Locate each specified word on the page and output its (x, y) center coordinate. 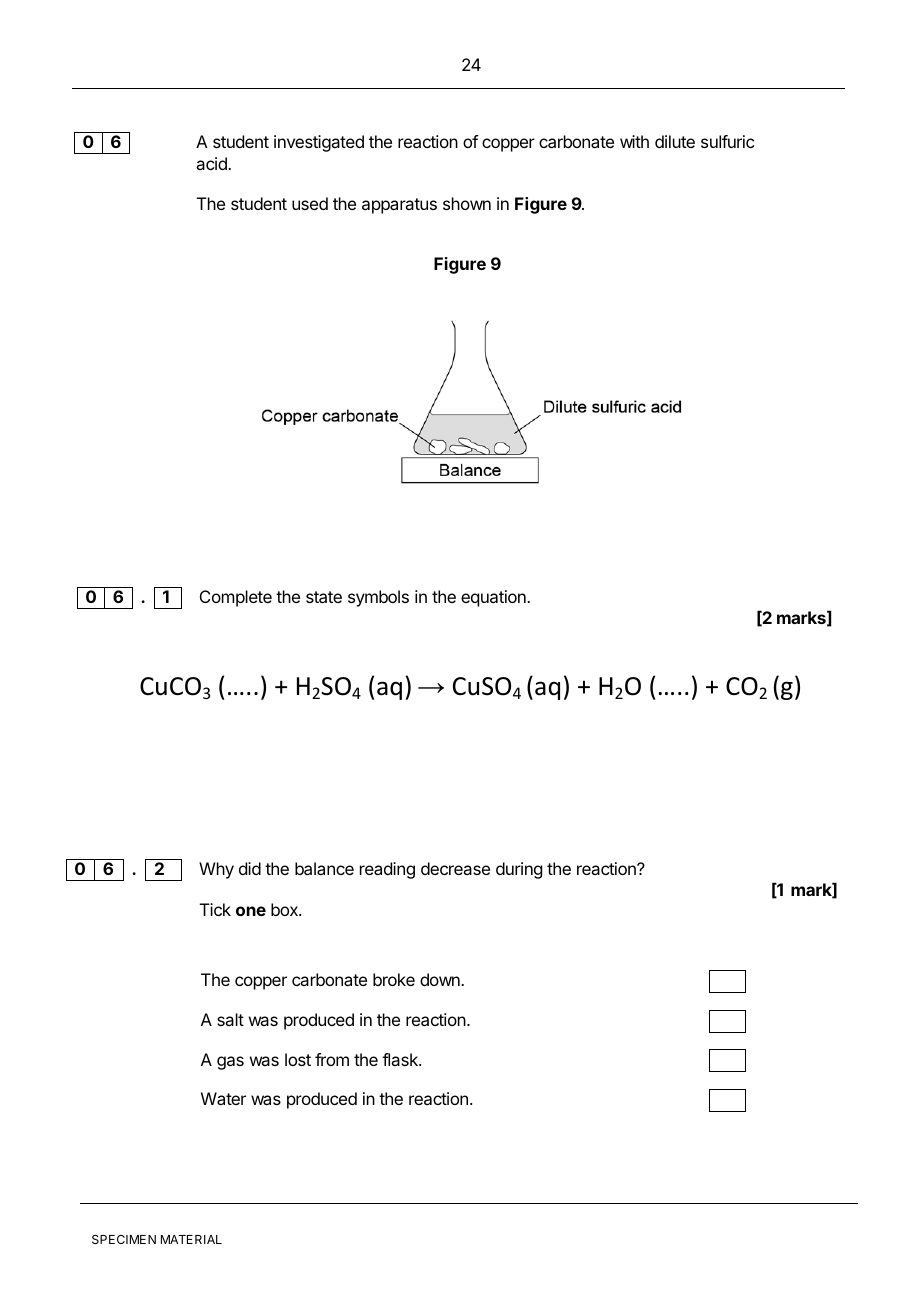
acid (212, 163)
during (519, 870)
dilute (675, 141)
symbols (378, 598)
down (441, 979)
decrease (455, 868)
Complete (236, 598)
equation (494, 598)
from (332, 1059)
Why (216, 870)
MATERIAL (191, 1239)
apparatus (399, 206)
